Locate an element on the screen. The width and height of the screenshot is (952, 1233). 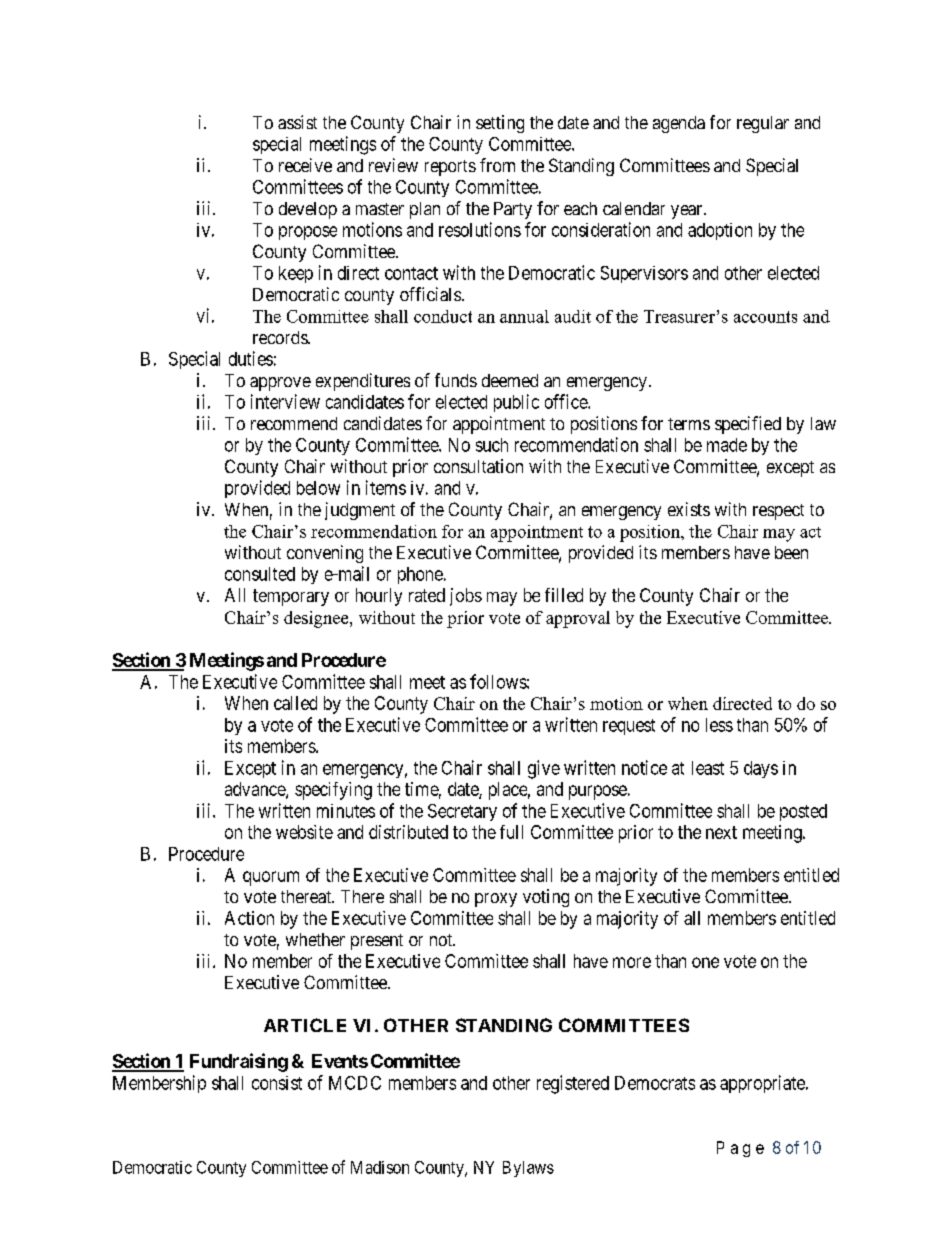
regular is located at coordinates (763, 124).
